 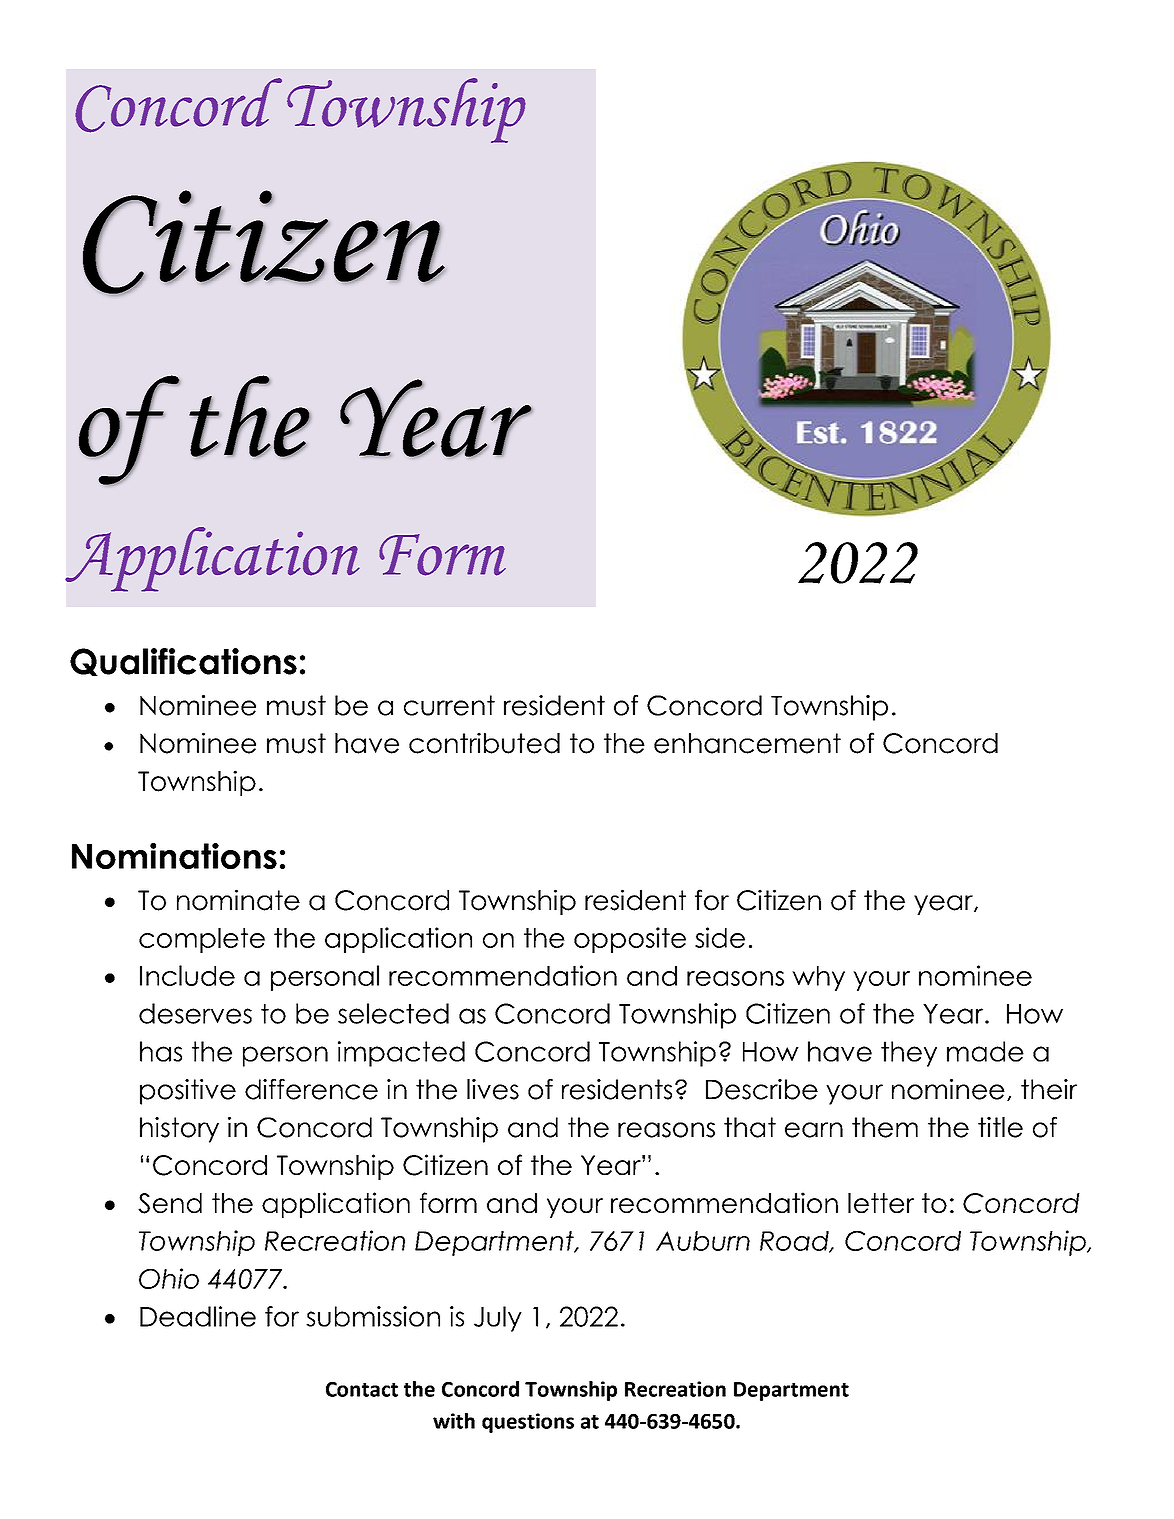 What do you see at coordinates (195, 1013) in the image?
I see `deserves` at bounding box center [195, 1013].
